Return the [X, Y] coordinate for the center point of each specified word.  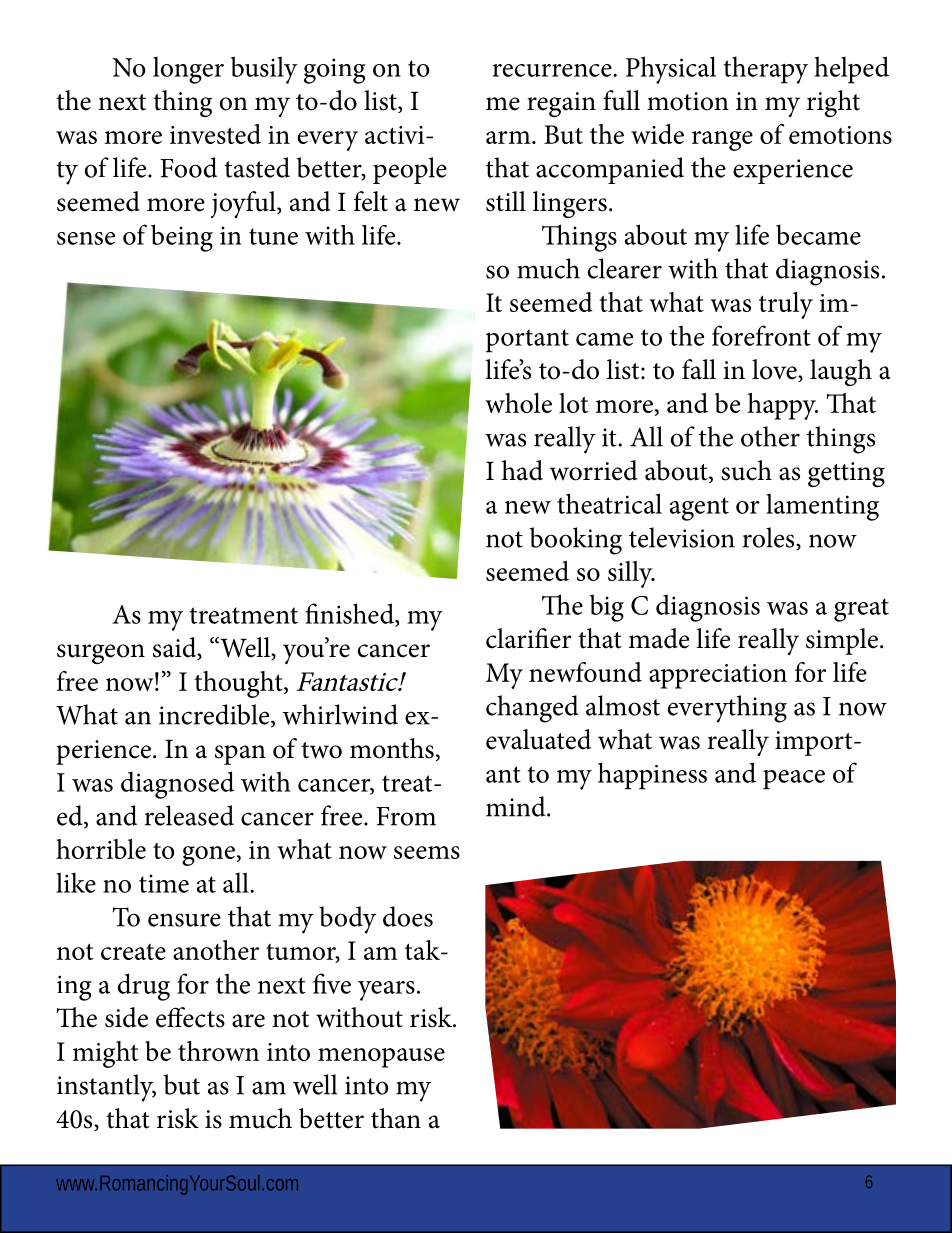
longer [188, 70]
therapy [766, 70]
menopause [381, 1058]
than [396, 1118]
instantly [106, 1088]
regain [561, 104]
